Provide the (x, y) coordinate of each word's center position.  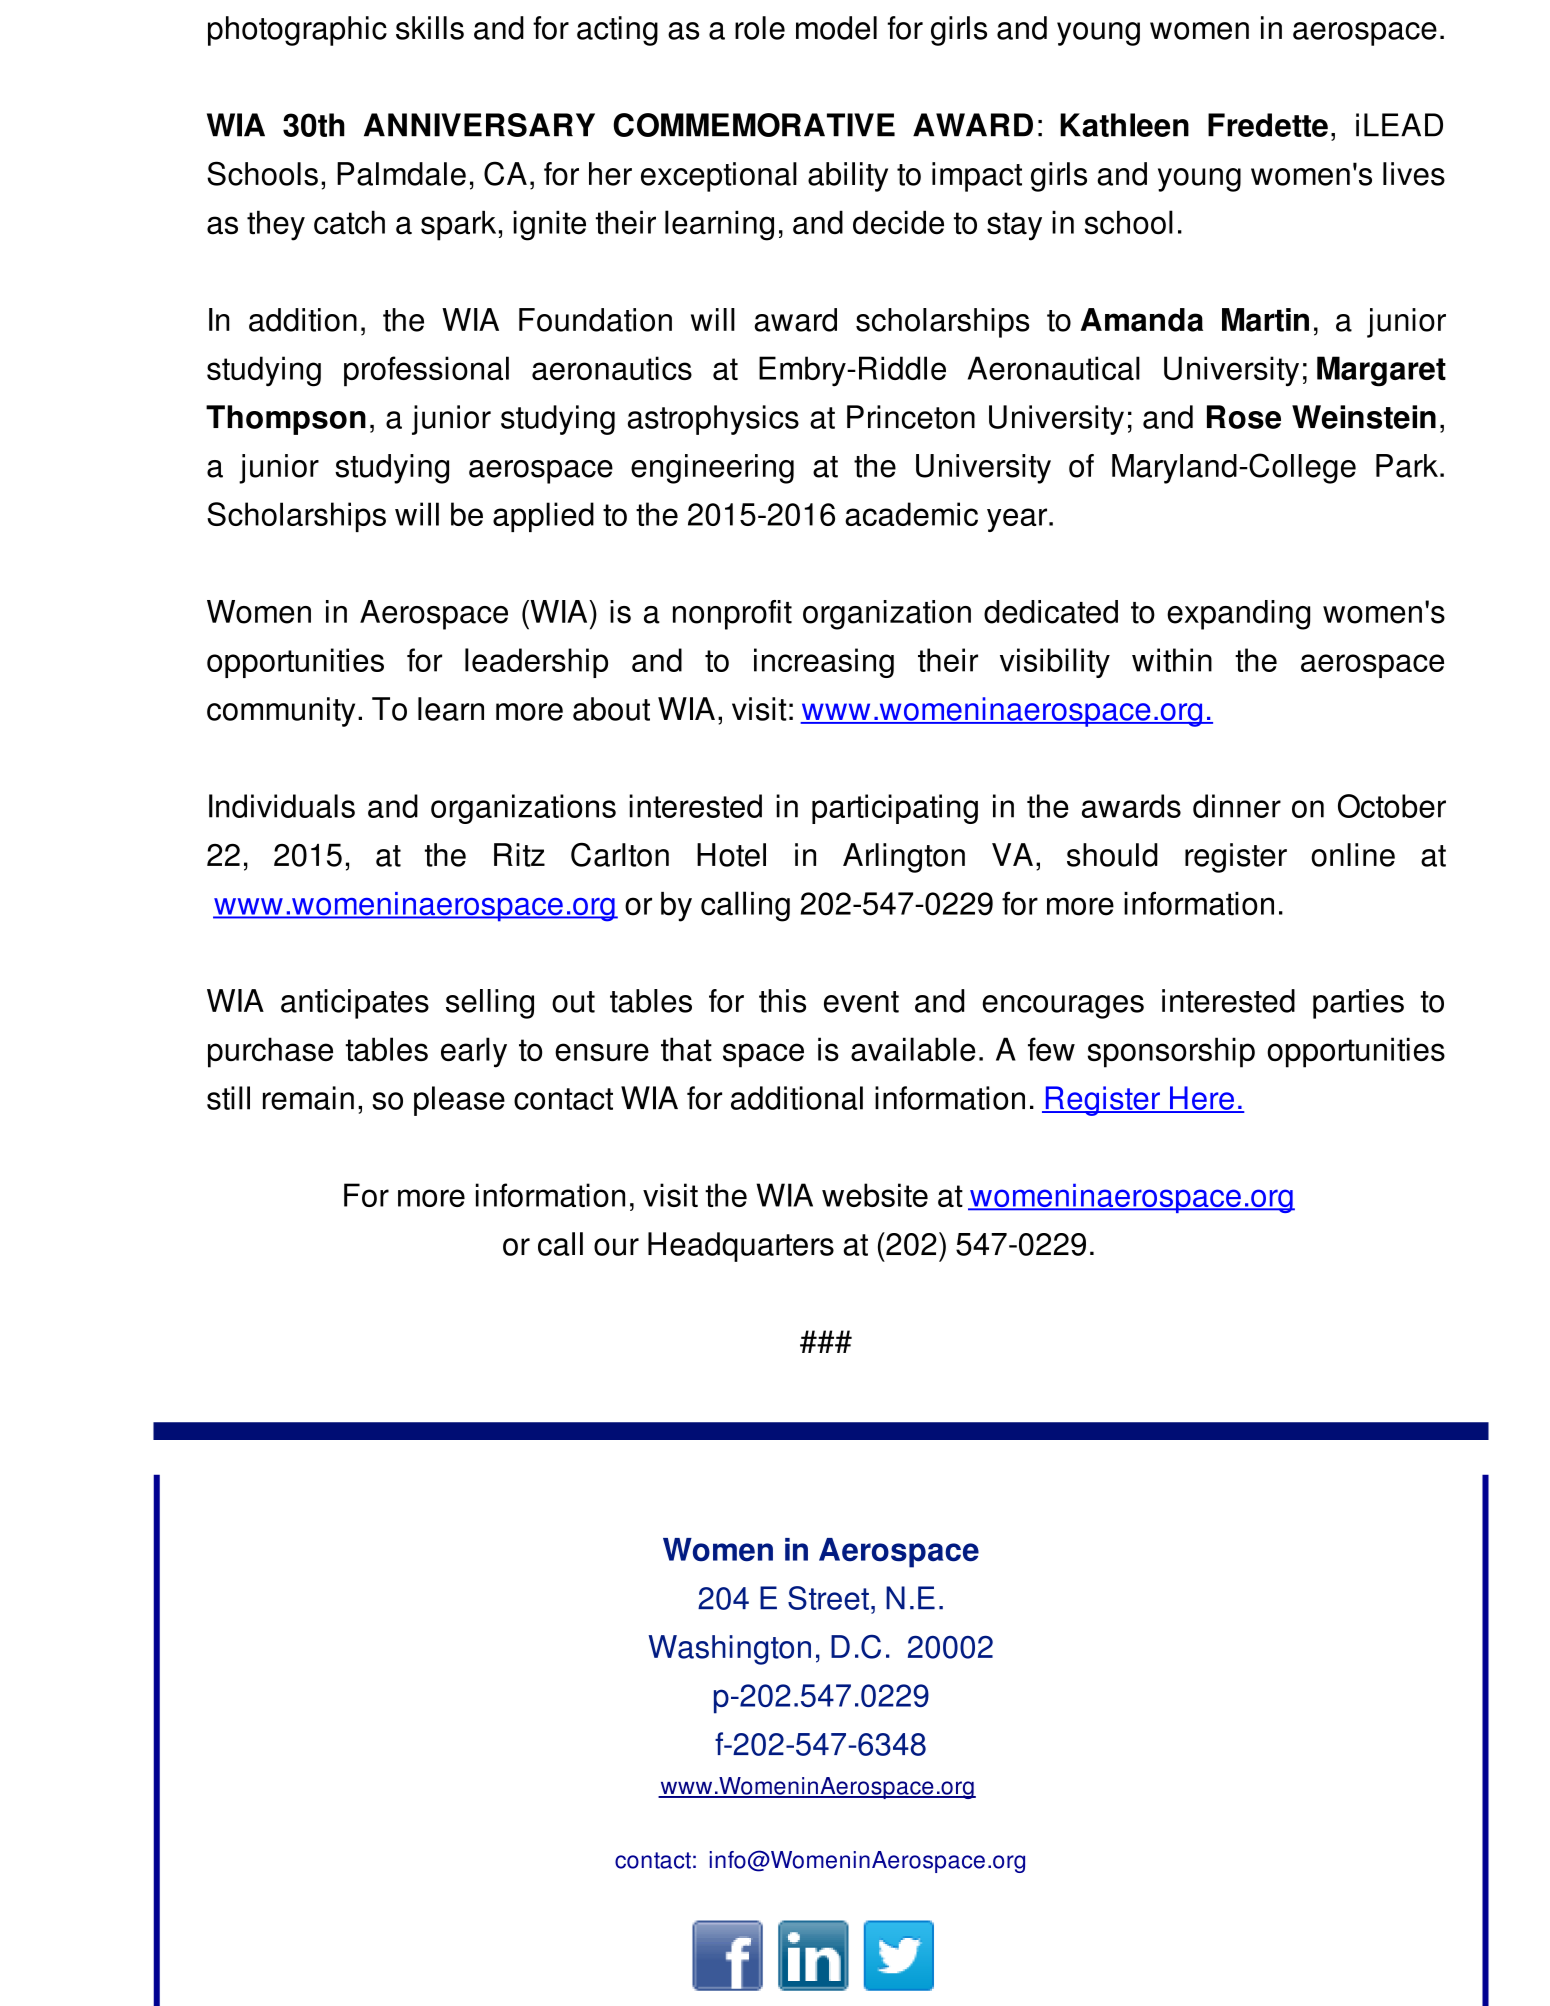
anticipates (355, 1004)
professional (426, 371)
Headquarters (741, 1247)
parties (1358, 1004)
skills (430, 28)
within (1172, 660)
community (281, 712)
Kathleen (1124, 125)
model (836, 28)
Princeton (911, 417)
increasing (824, 663)
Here (1202, 1099)
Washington (729, 1650)
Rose (1244, 417)
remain (308, 1098)
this (782, 1001)
